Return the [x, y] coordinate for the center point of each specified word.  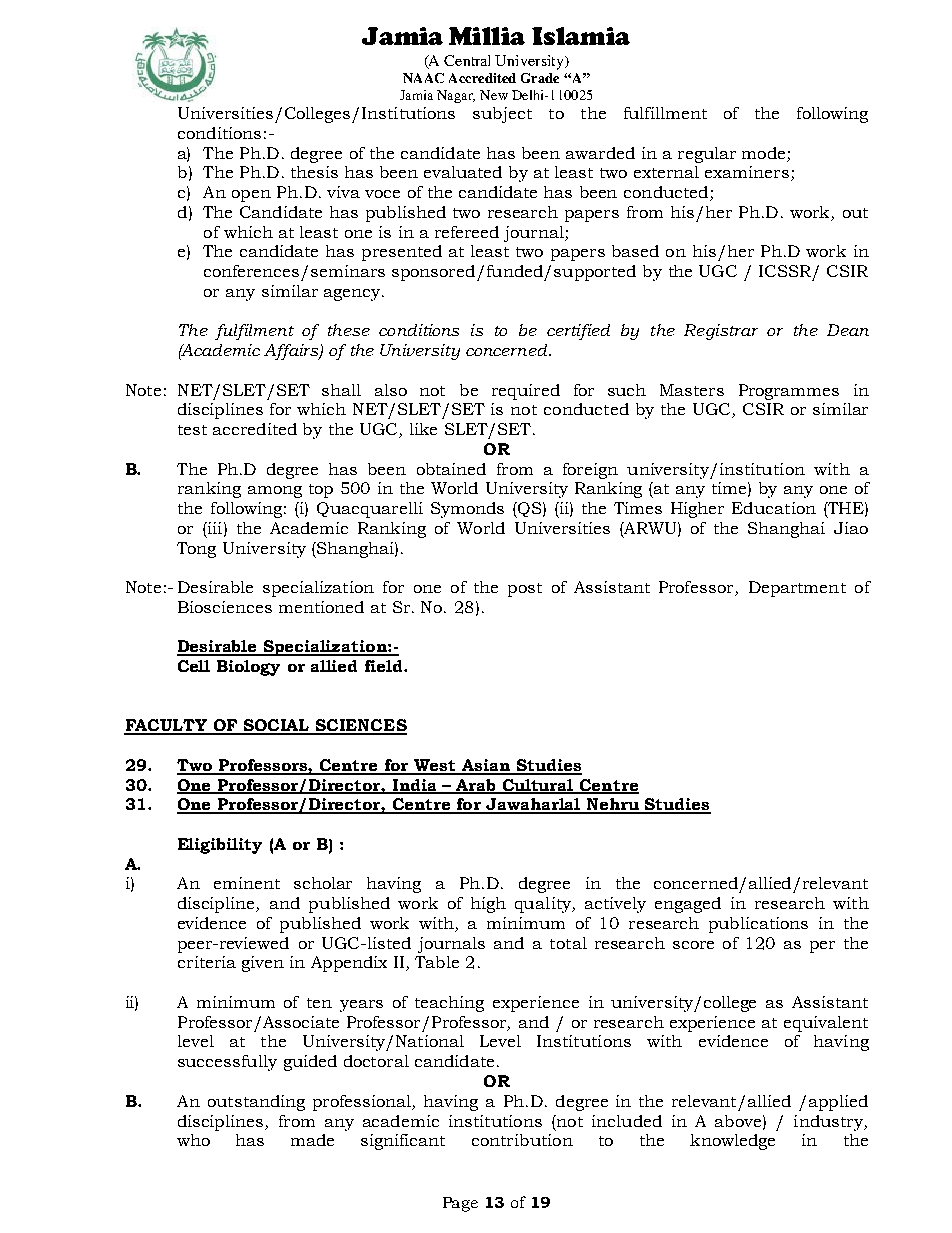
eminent [247, 883]
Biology [248, 668]
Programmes [789, 392]
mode [763, 153]
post [525, 590]
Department [797, 589]
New [494, 95]
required [526, 392]
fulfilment [254, 332]
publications [758, 925]
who [193, 1140]
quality [544, 905]
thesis [314, 172]
